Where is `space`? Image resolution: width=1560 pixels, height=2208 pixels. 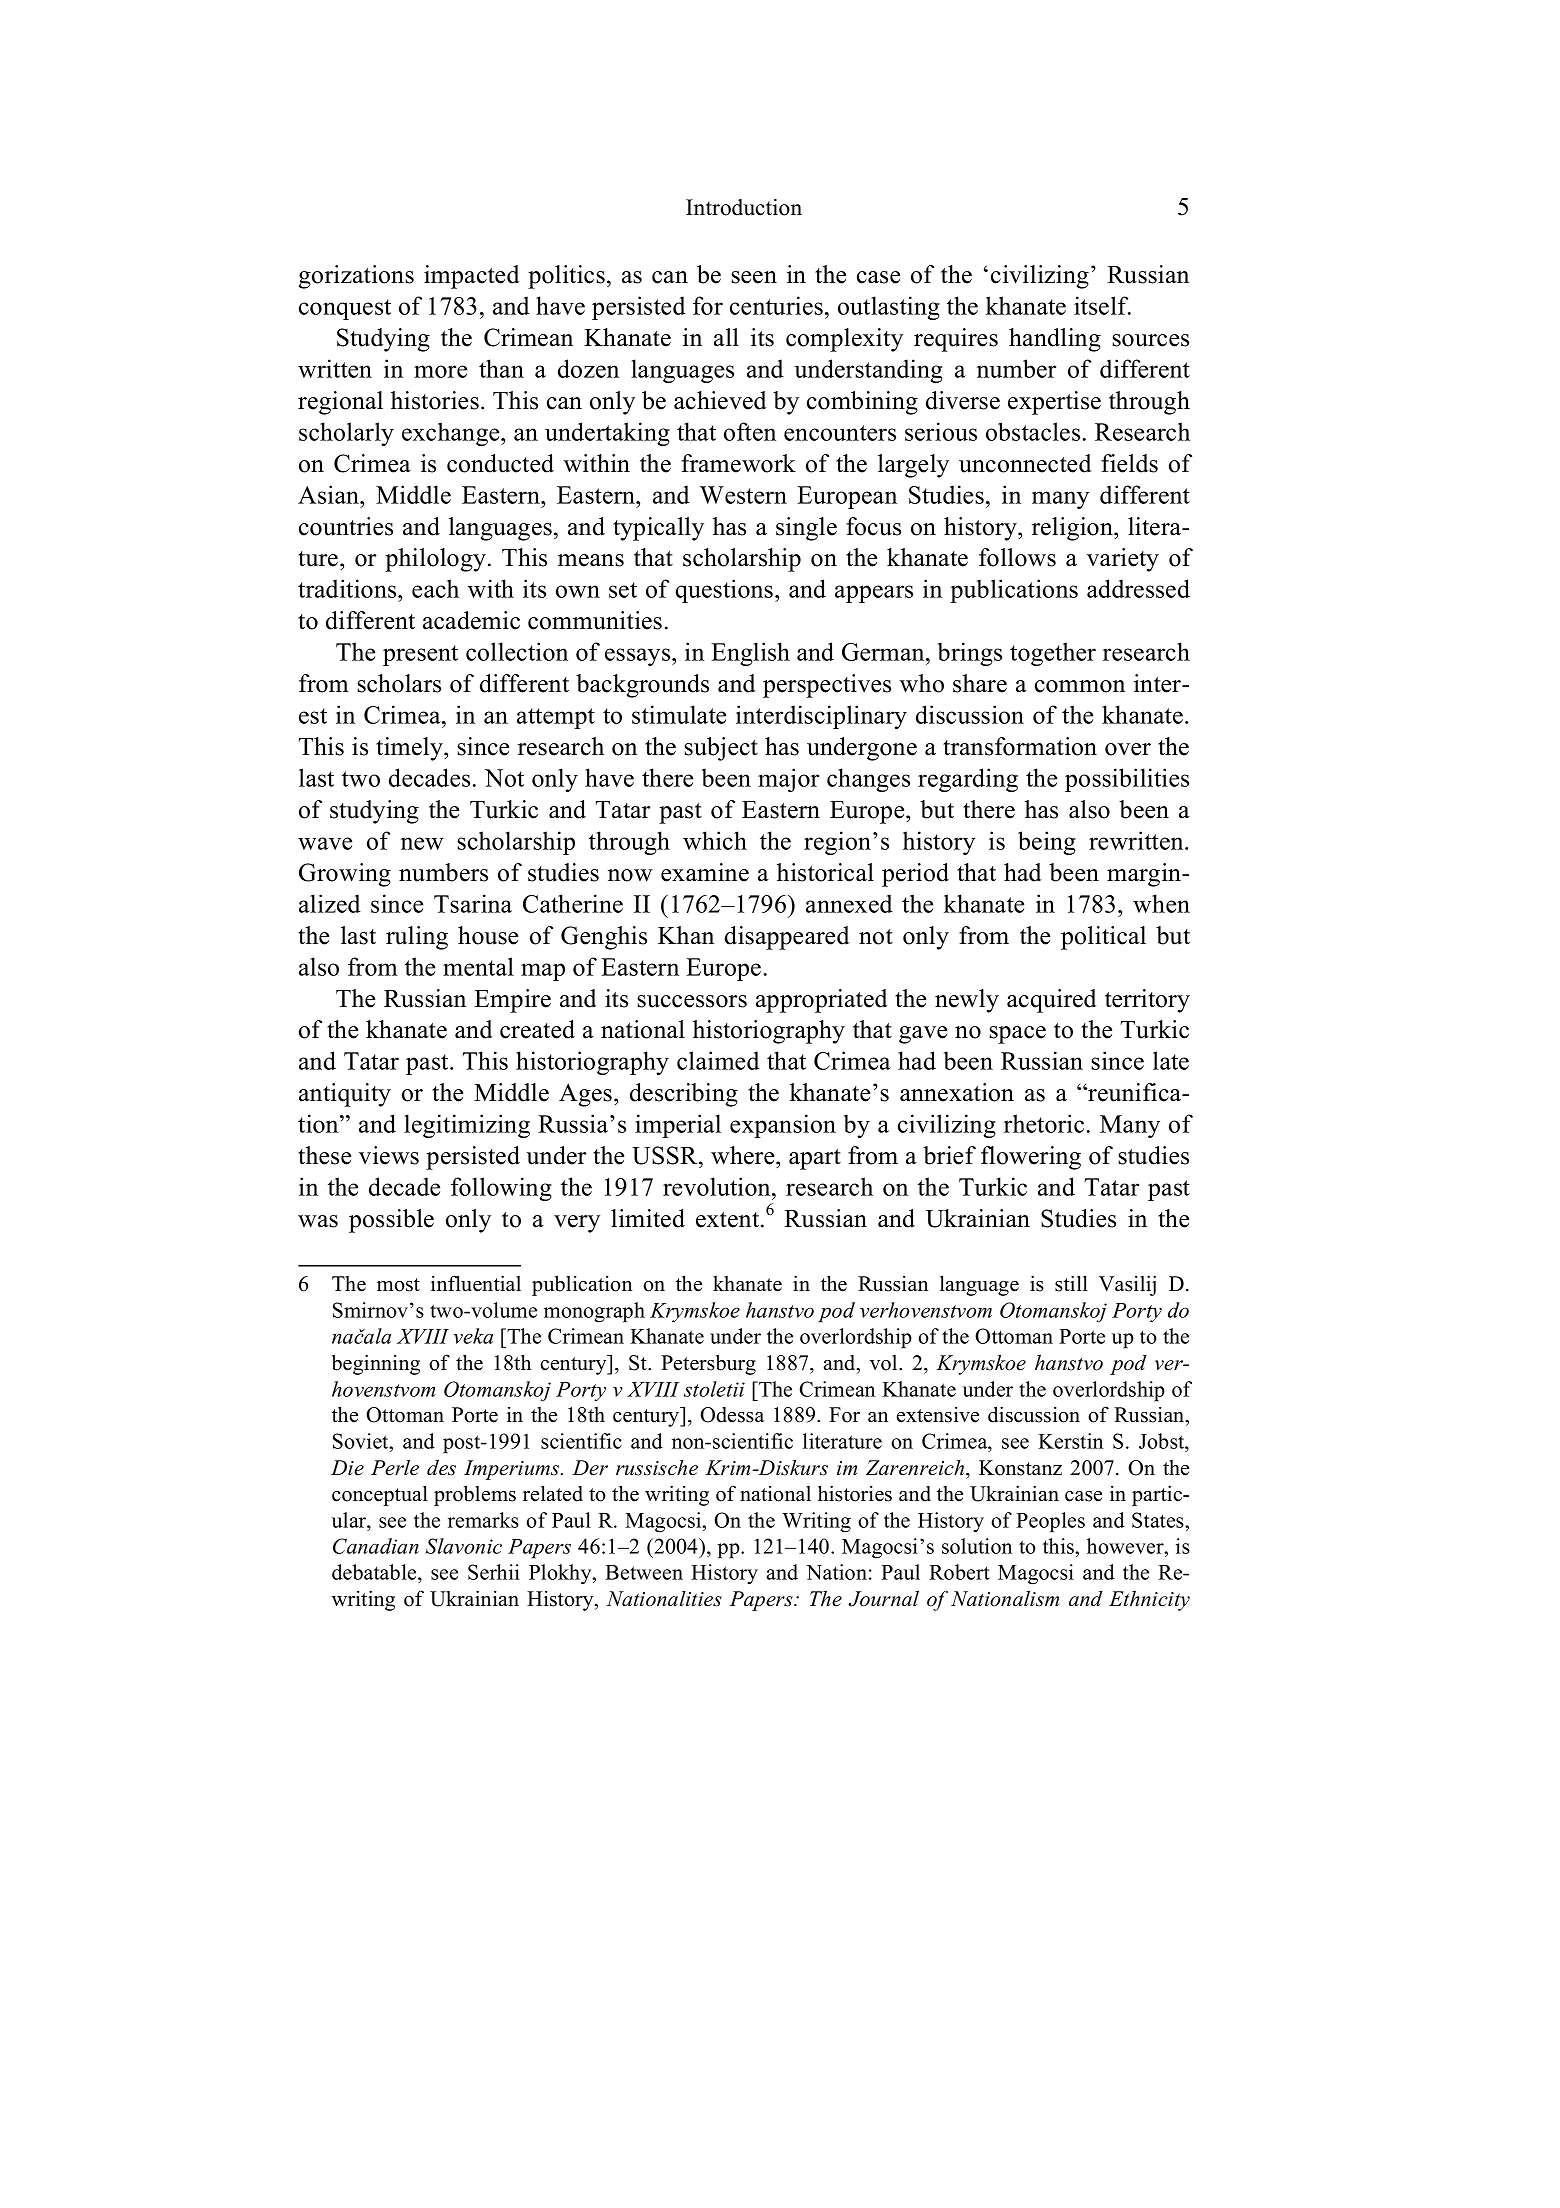
space is located at coordinates (1017, 1035).
